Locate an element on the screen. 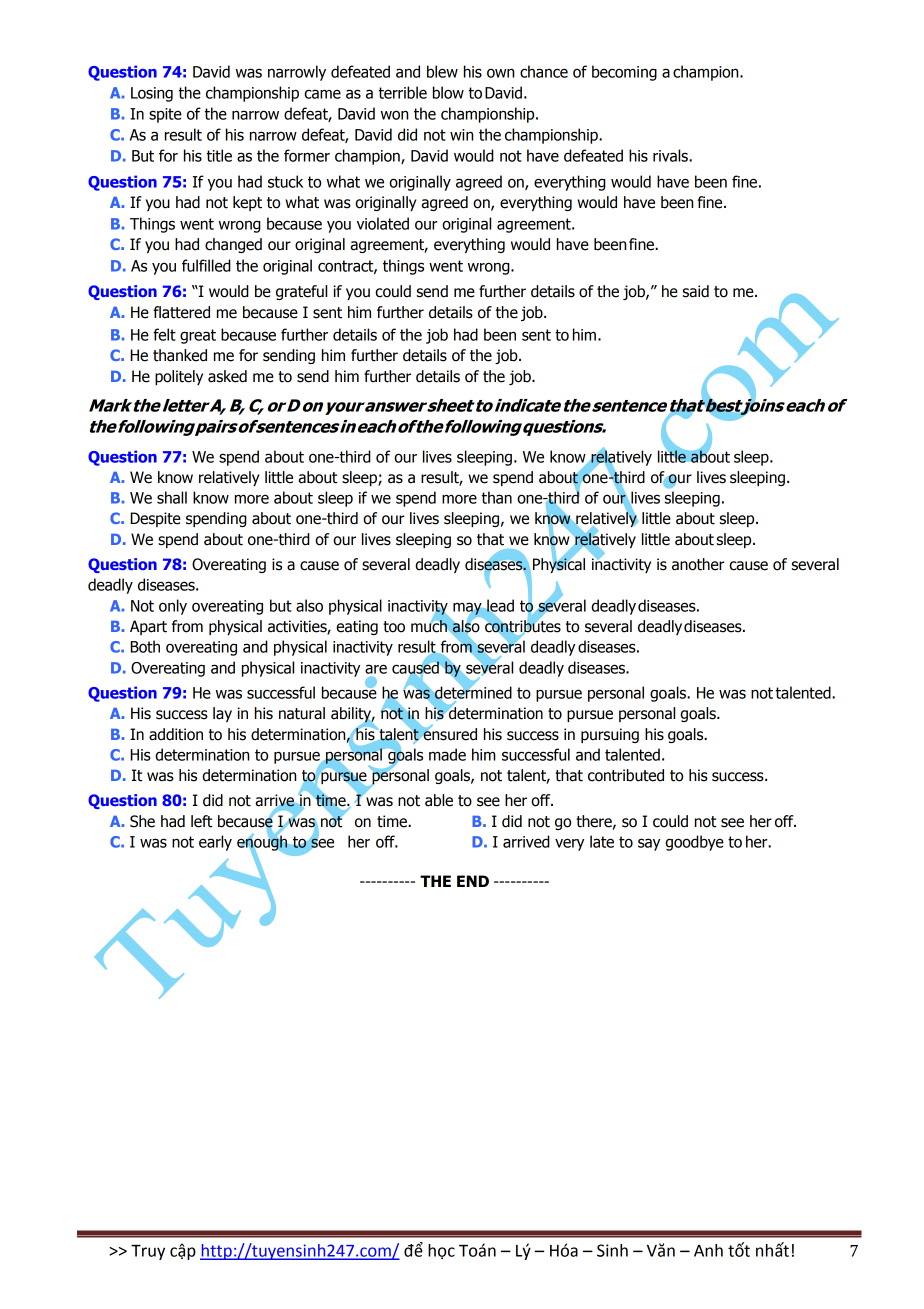  Truy is located at coordinates (148, 1252).
